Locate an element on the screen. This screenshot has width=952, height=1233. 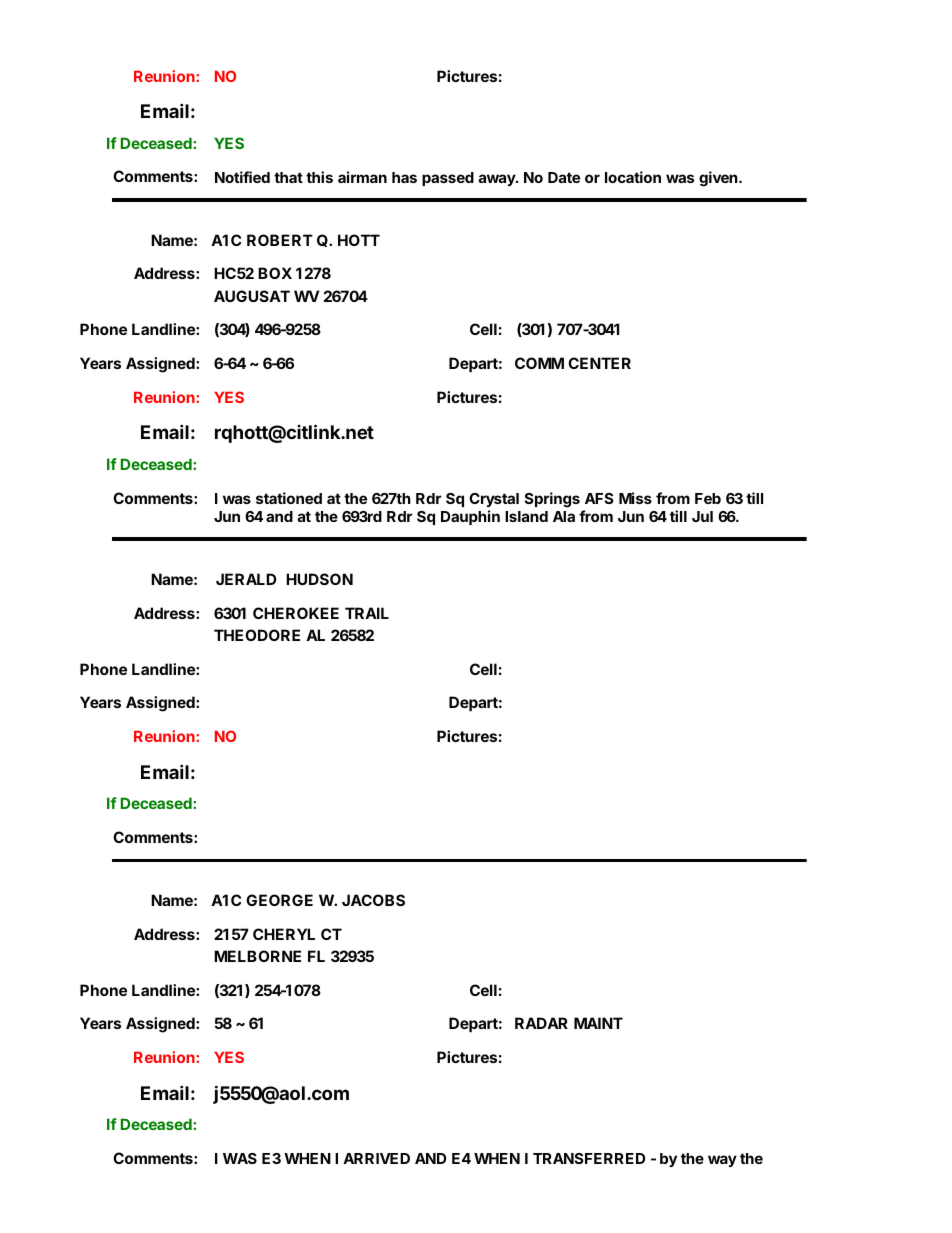
Ala is located at coordinates (564, 516).
